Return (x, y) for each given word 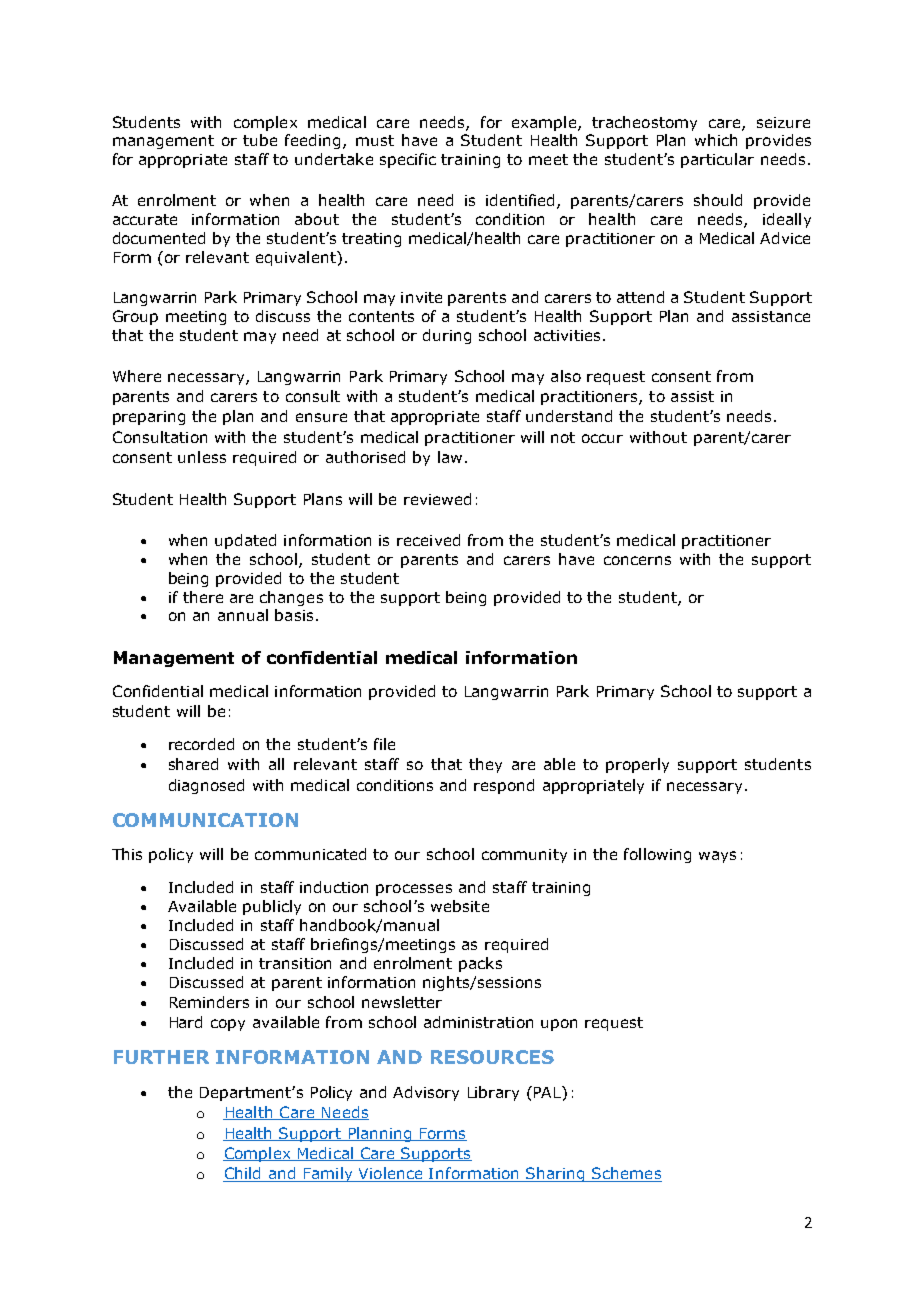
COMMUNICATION (205, 820)
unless (202, 457)
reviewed (437, 499)
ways (717, 857)
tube (260, 140)
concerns (637, 560)
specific (408, 160)
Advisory (426, 1093)
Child (243, 1174)
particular (717, 160)
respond (504, 786)
